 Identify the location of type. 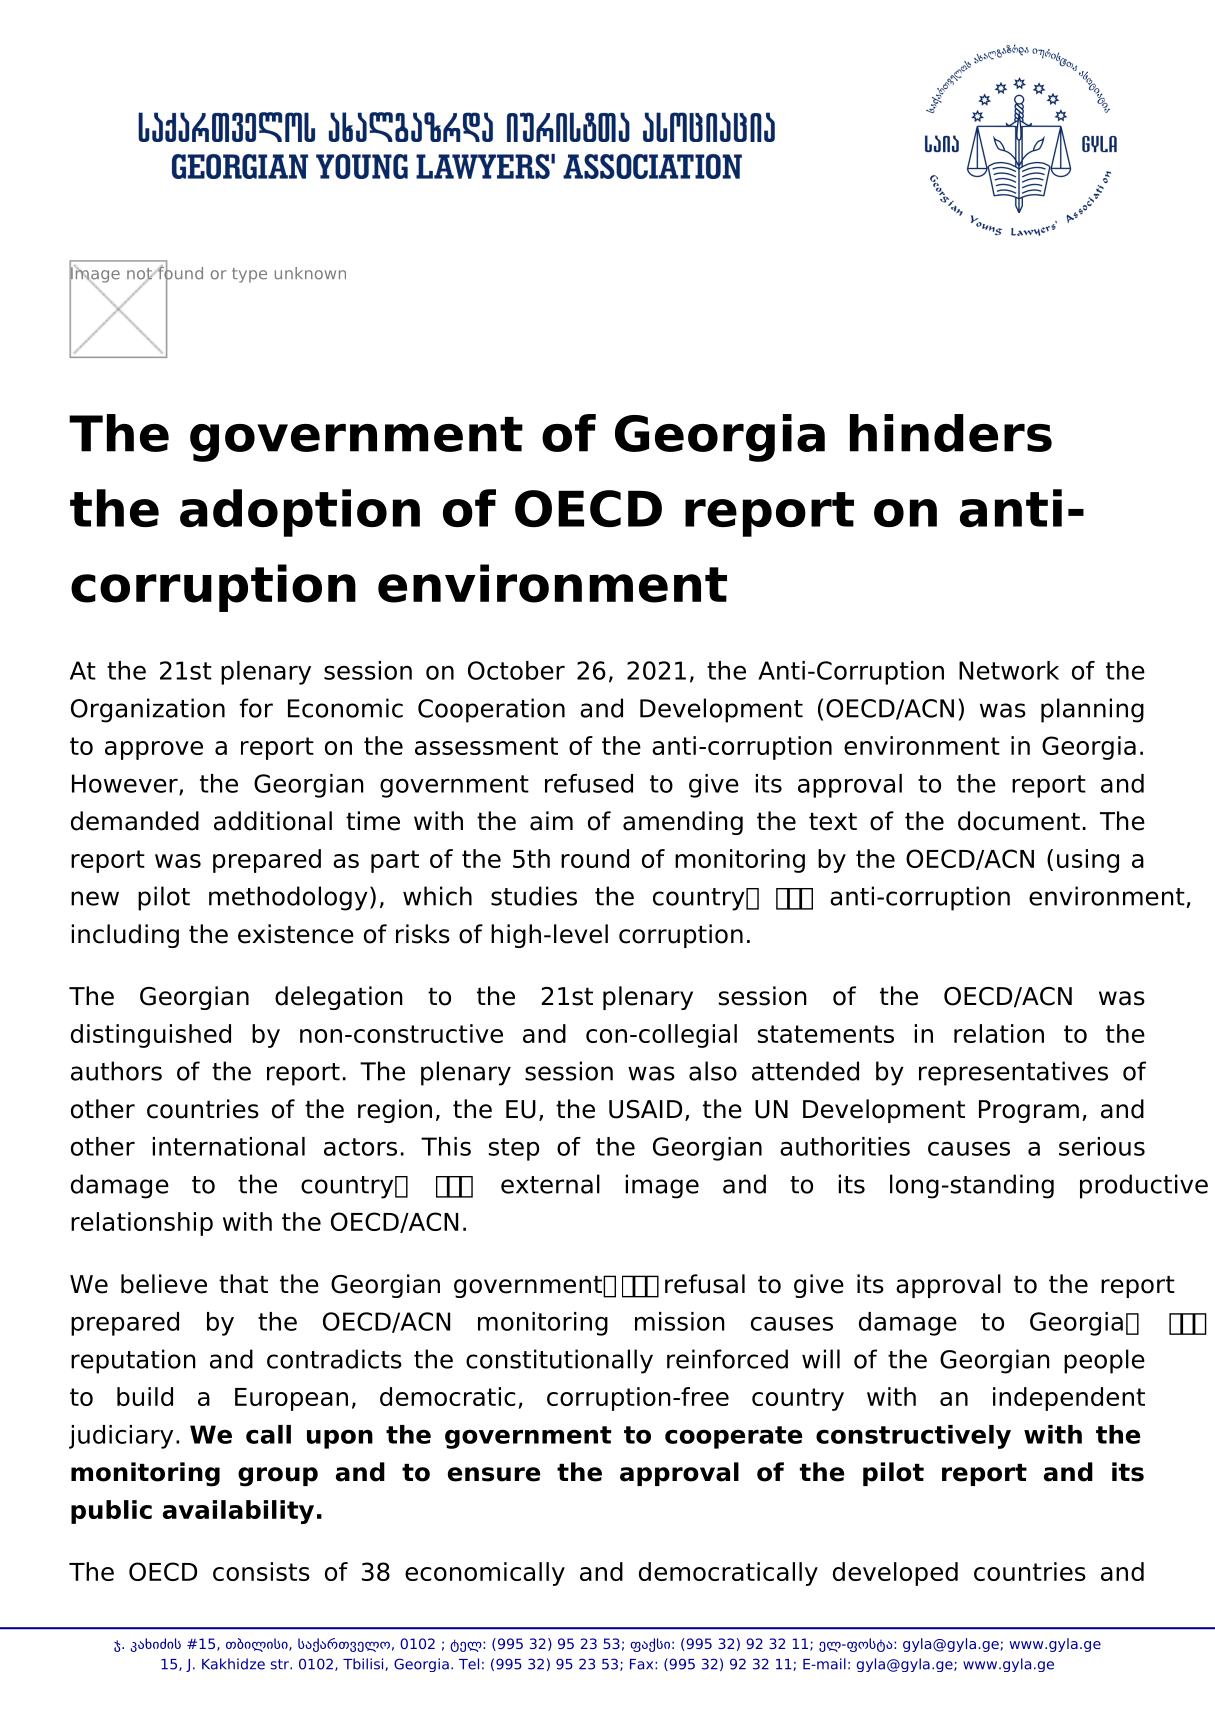
(249, 275).
